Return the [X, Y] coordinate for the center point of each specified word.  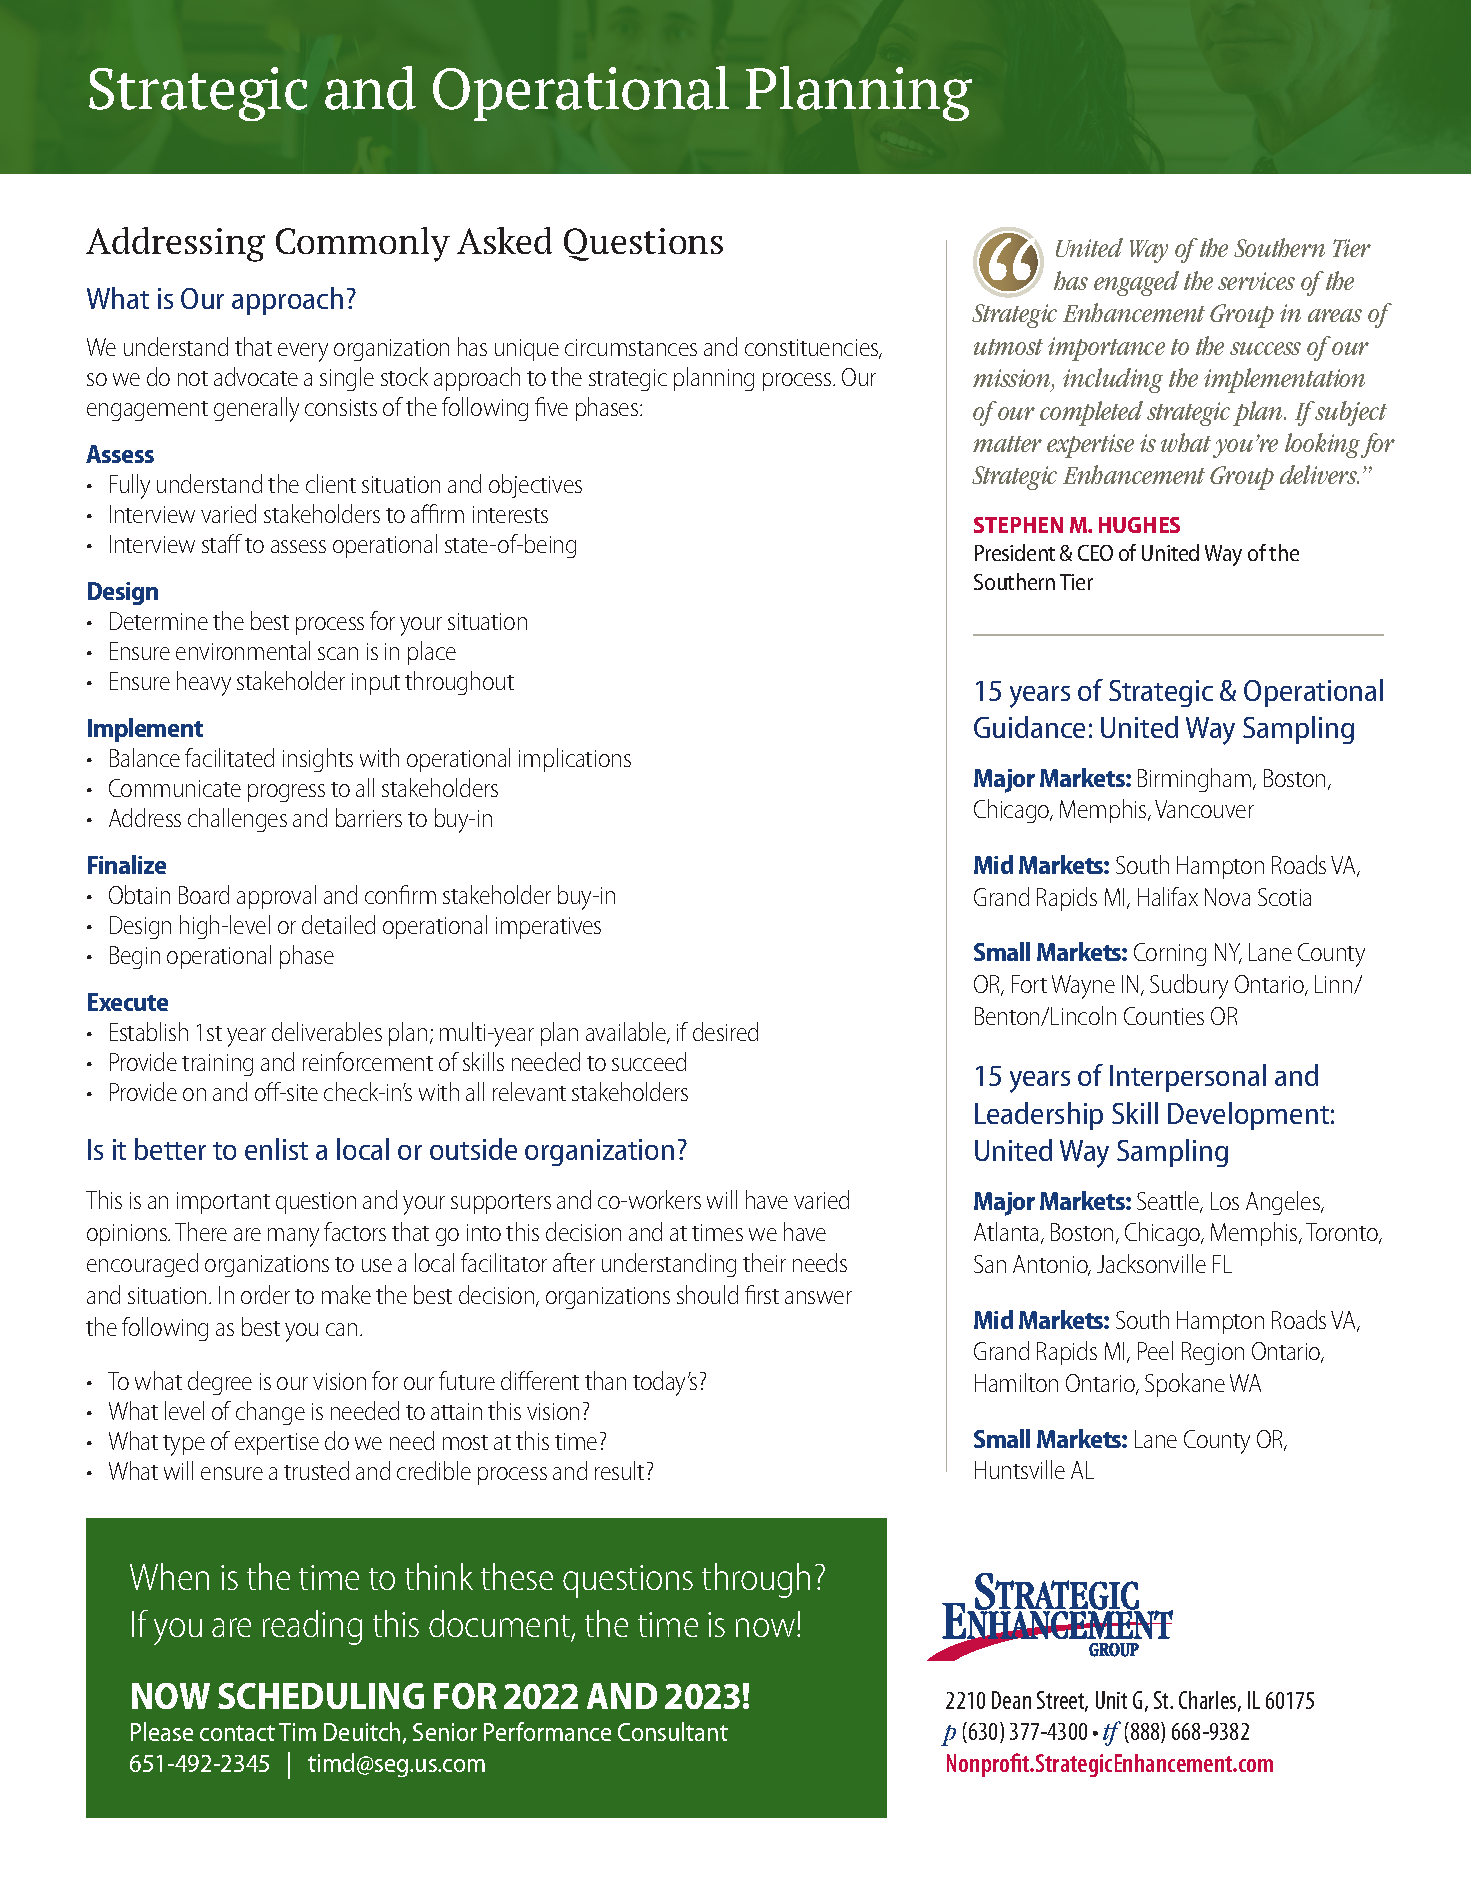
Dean [1011, 1700]
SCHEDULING [321, 1696]
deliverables [327, 1031]
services [1256, 281]
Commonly [363, 244]
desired [725, 1031]
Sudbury [1189, 986]
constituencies [813, 349]
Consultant [673, 1731]
